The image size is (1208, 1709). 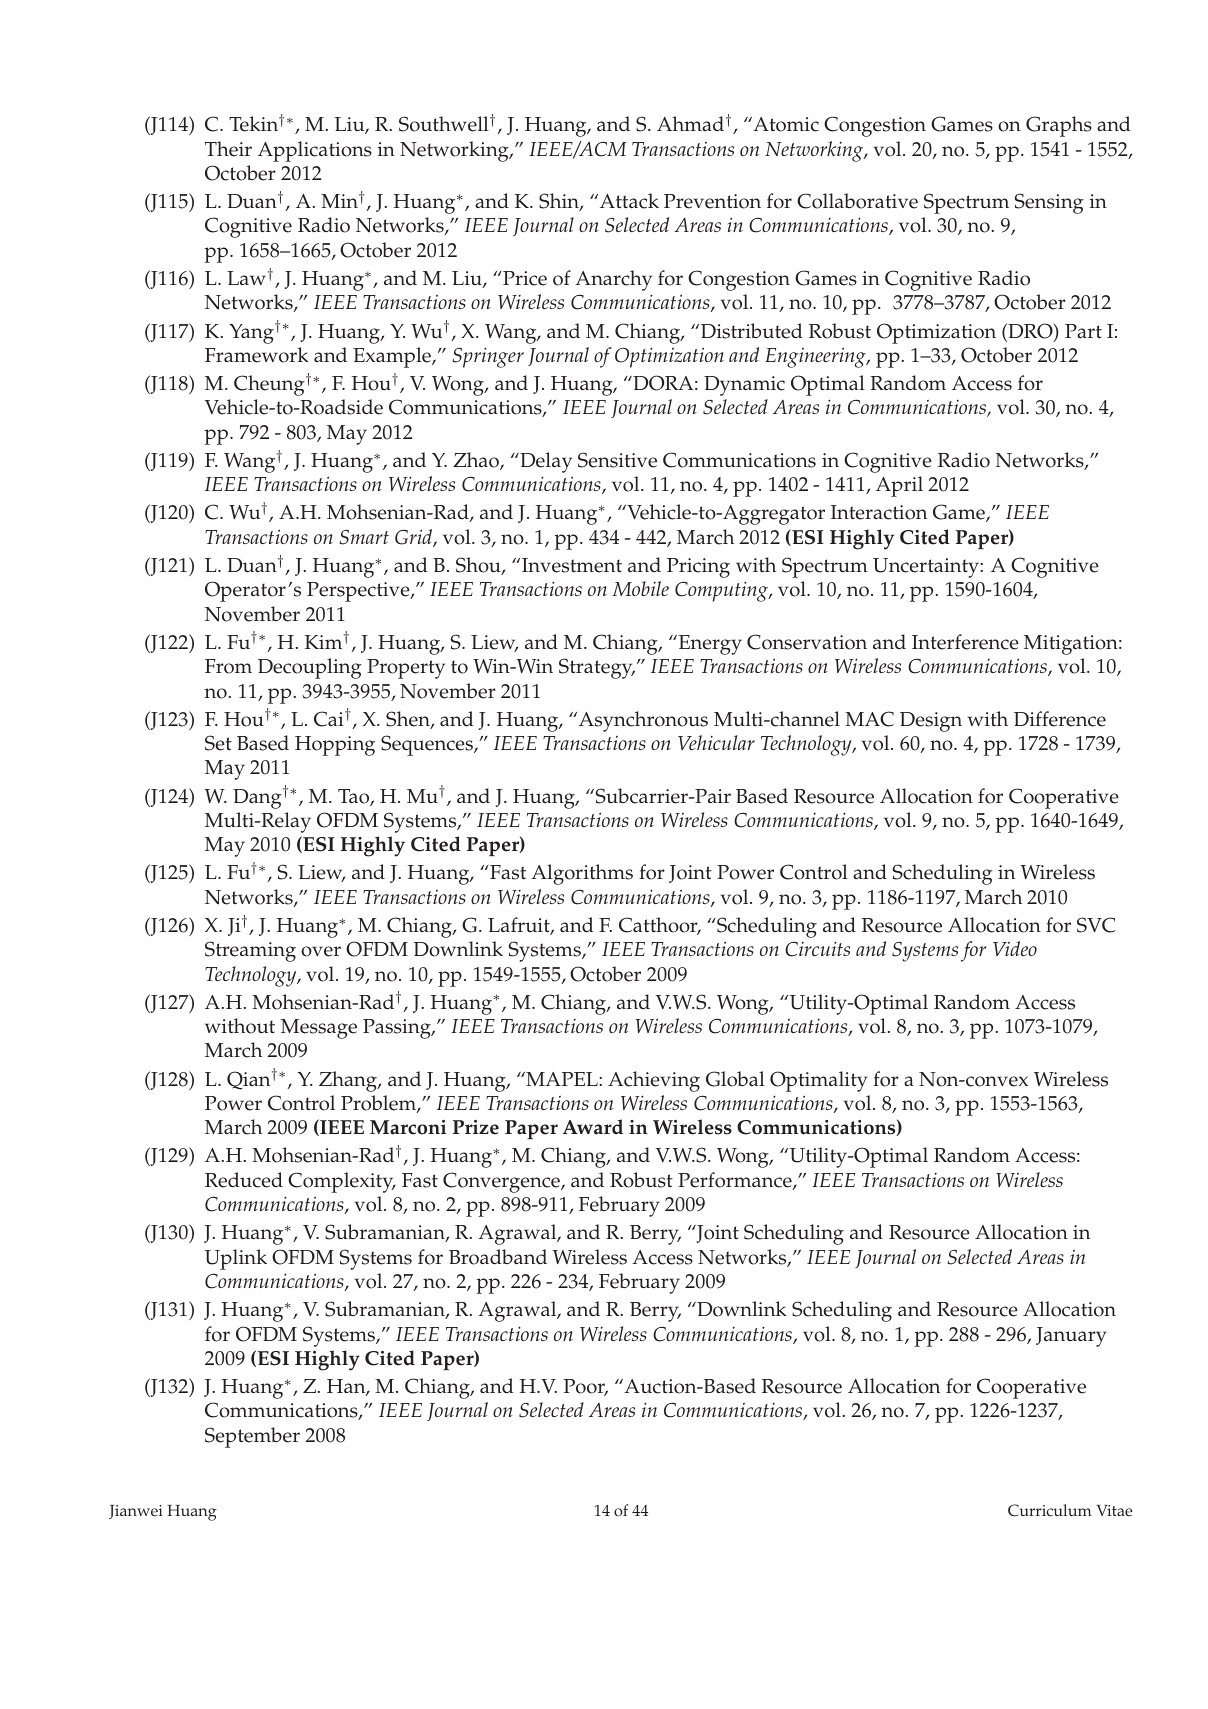 What do you see at coordinates (1060, 719) in the image?
I see `Difference` at bounding box center [1060, 719].
